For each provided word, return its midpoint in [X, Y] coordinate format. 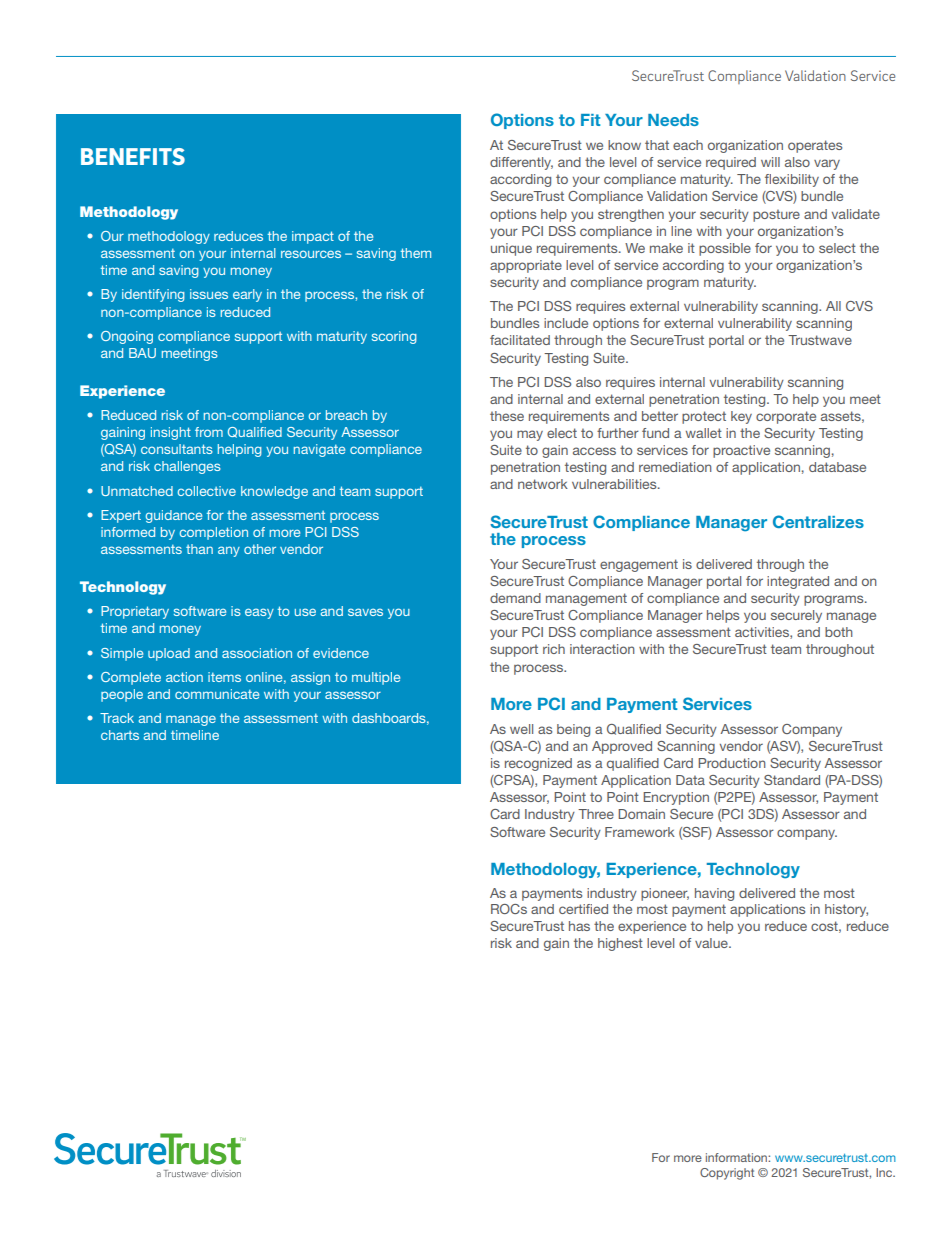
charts [120, 735]
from [209, 432]
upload [169, 654]
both [839, 632]
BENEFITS [133, 156]
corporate [786, 417]
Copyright [727, 1174]
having [714, 894]
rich [554, 649]
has [579, 926]
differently [521, 163]
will [770, 162]
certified [583, 909]
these [507, 416]
